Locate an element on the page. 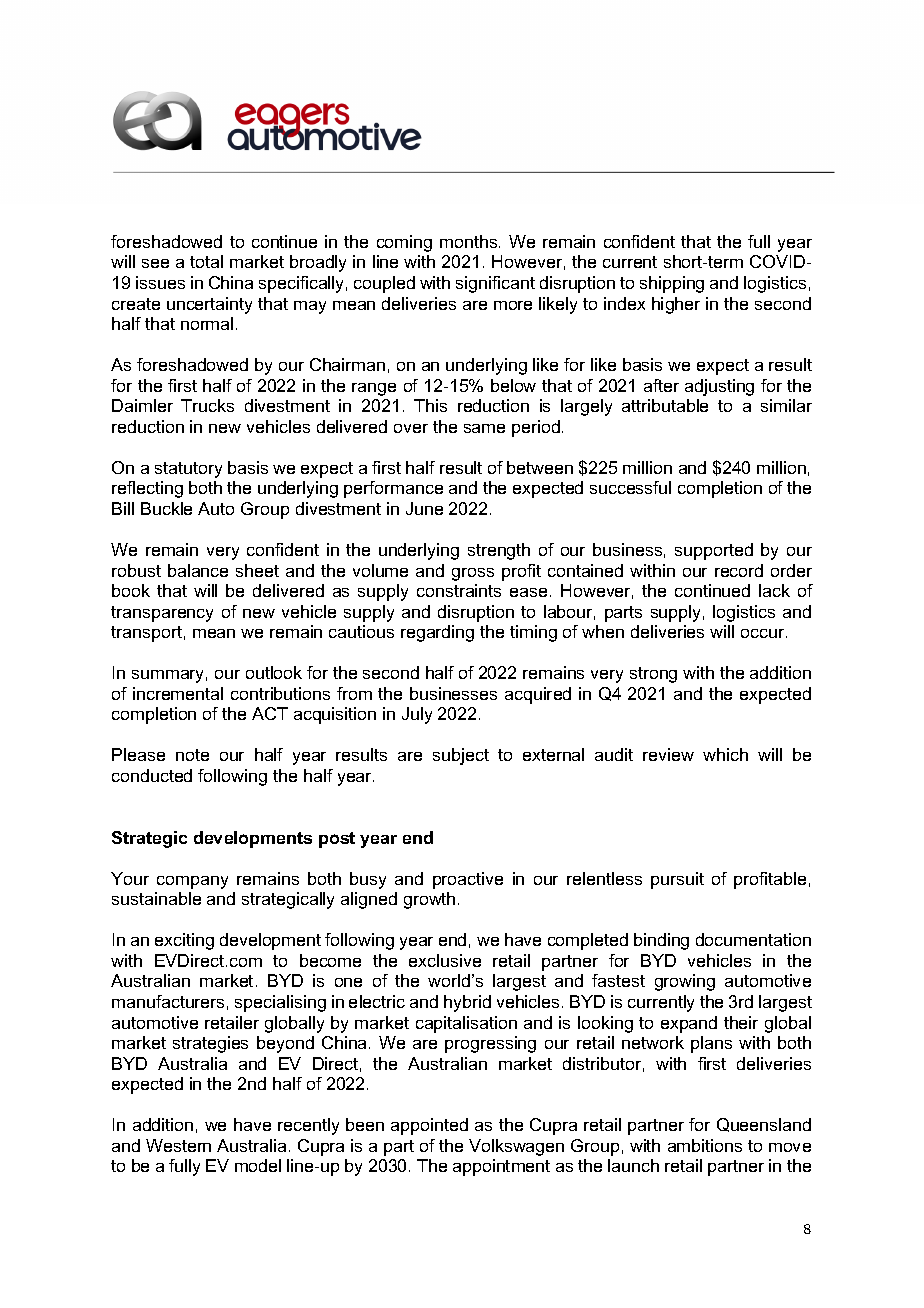 Image resolution: width=924 pixels, height=1308 pixels. shipping is located at coordinates (672, 284).
